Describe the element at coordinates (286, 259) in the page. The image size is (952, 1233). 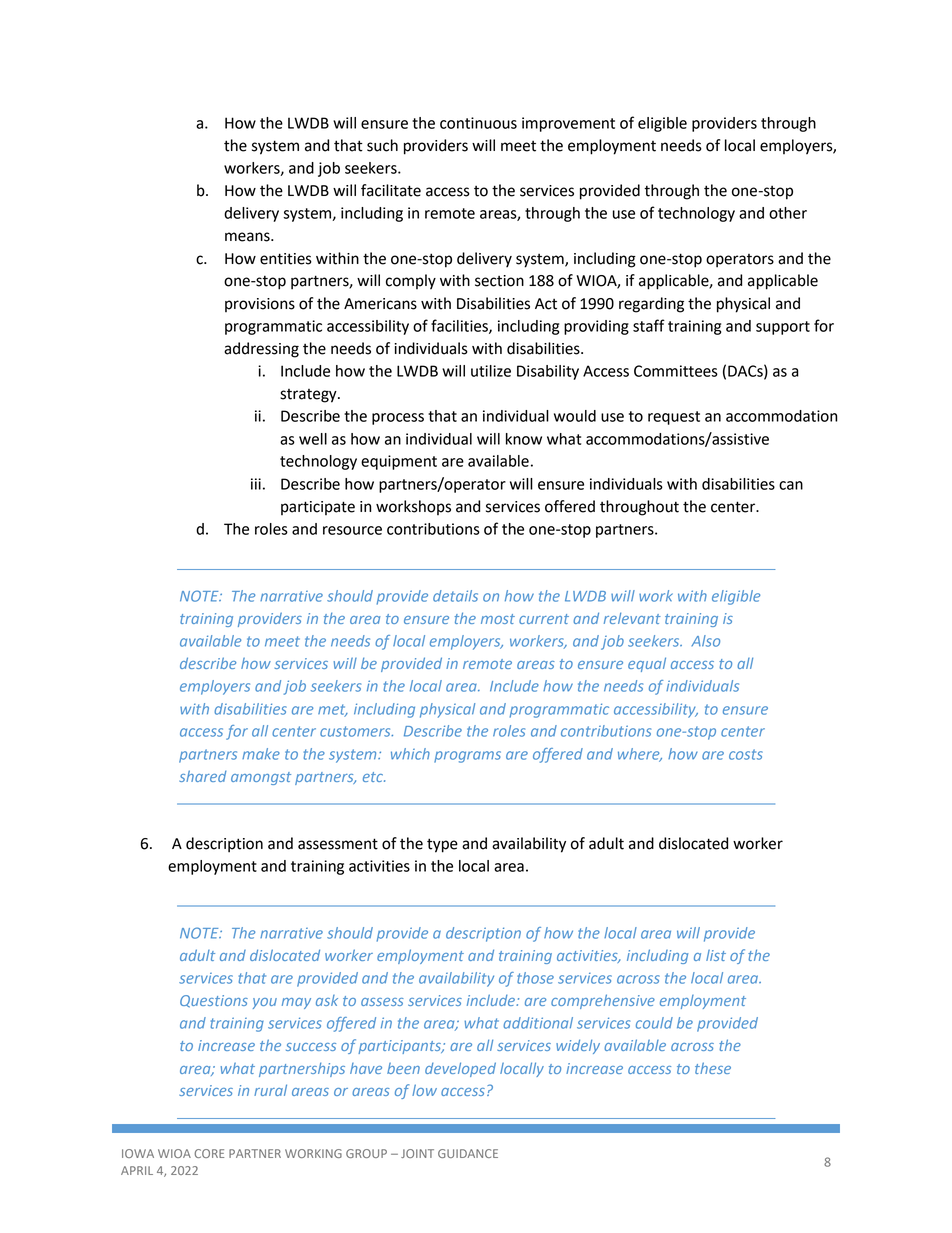
I see `entities` at that location.
